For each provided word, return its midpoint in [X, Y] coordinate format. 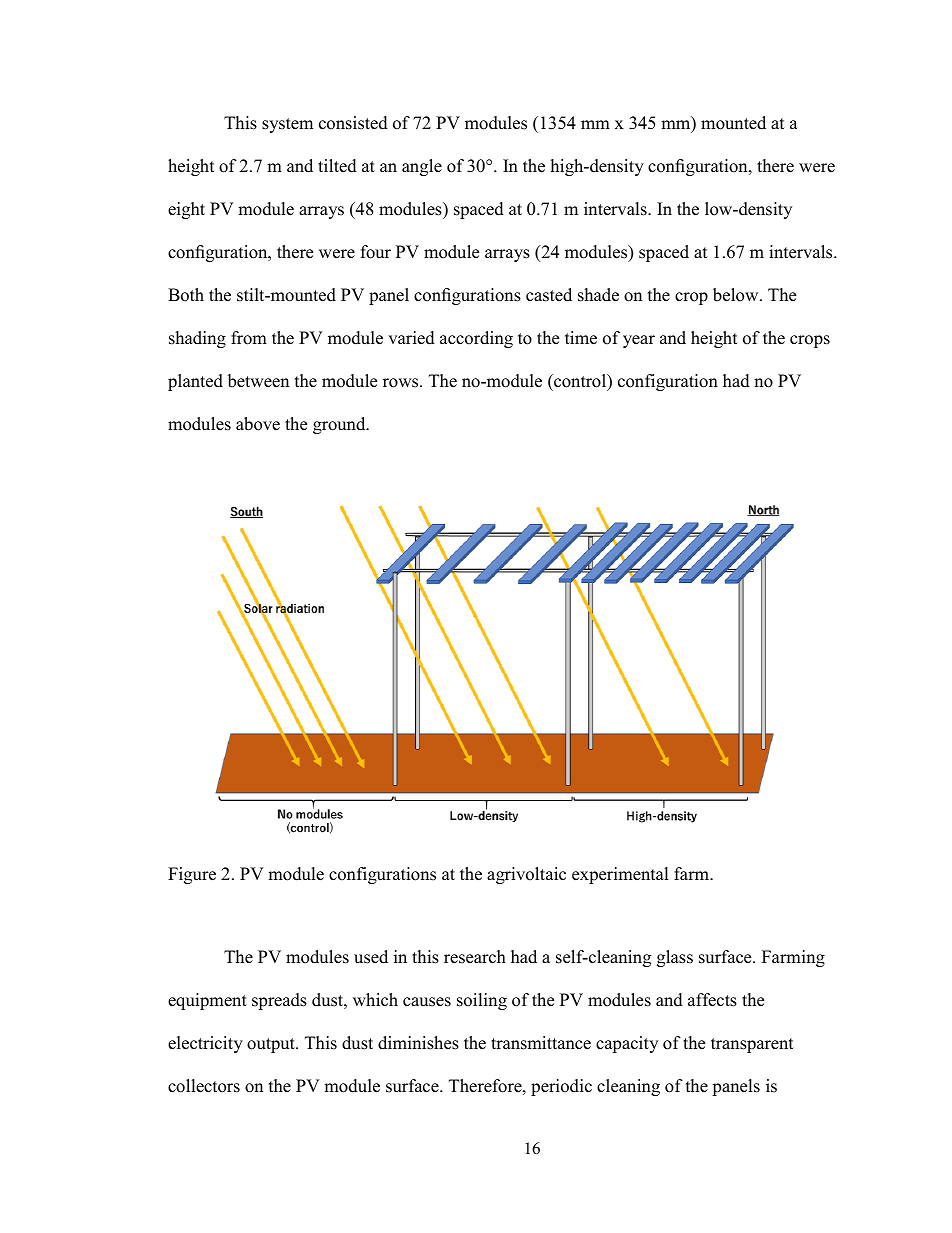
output [272, 1045]
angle [422, 167]
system [287, 125]
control [580, 382]
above [258, 424]
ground [340, 425]
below [737, 295]
